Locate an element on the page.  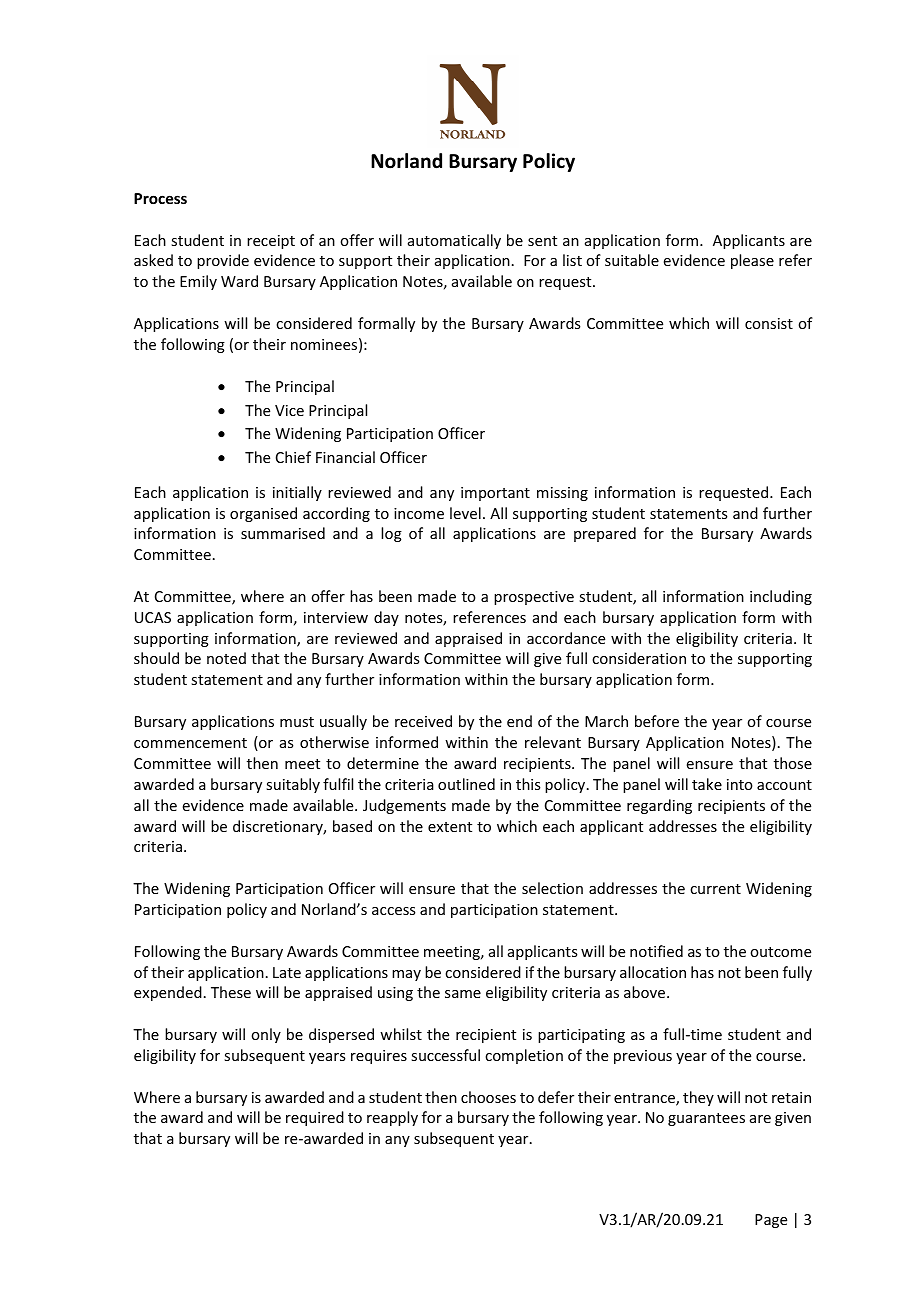
commencement is located at coordinates (190, 743).
